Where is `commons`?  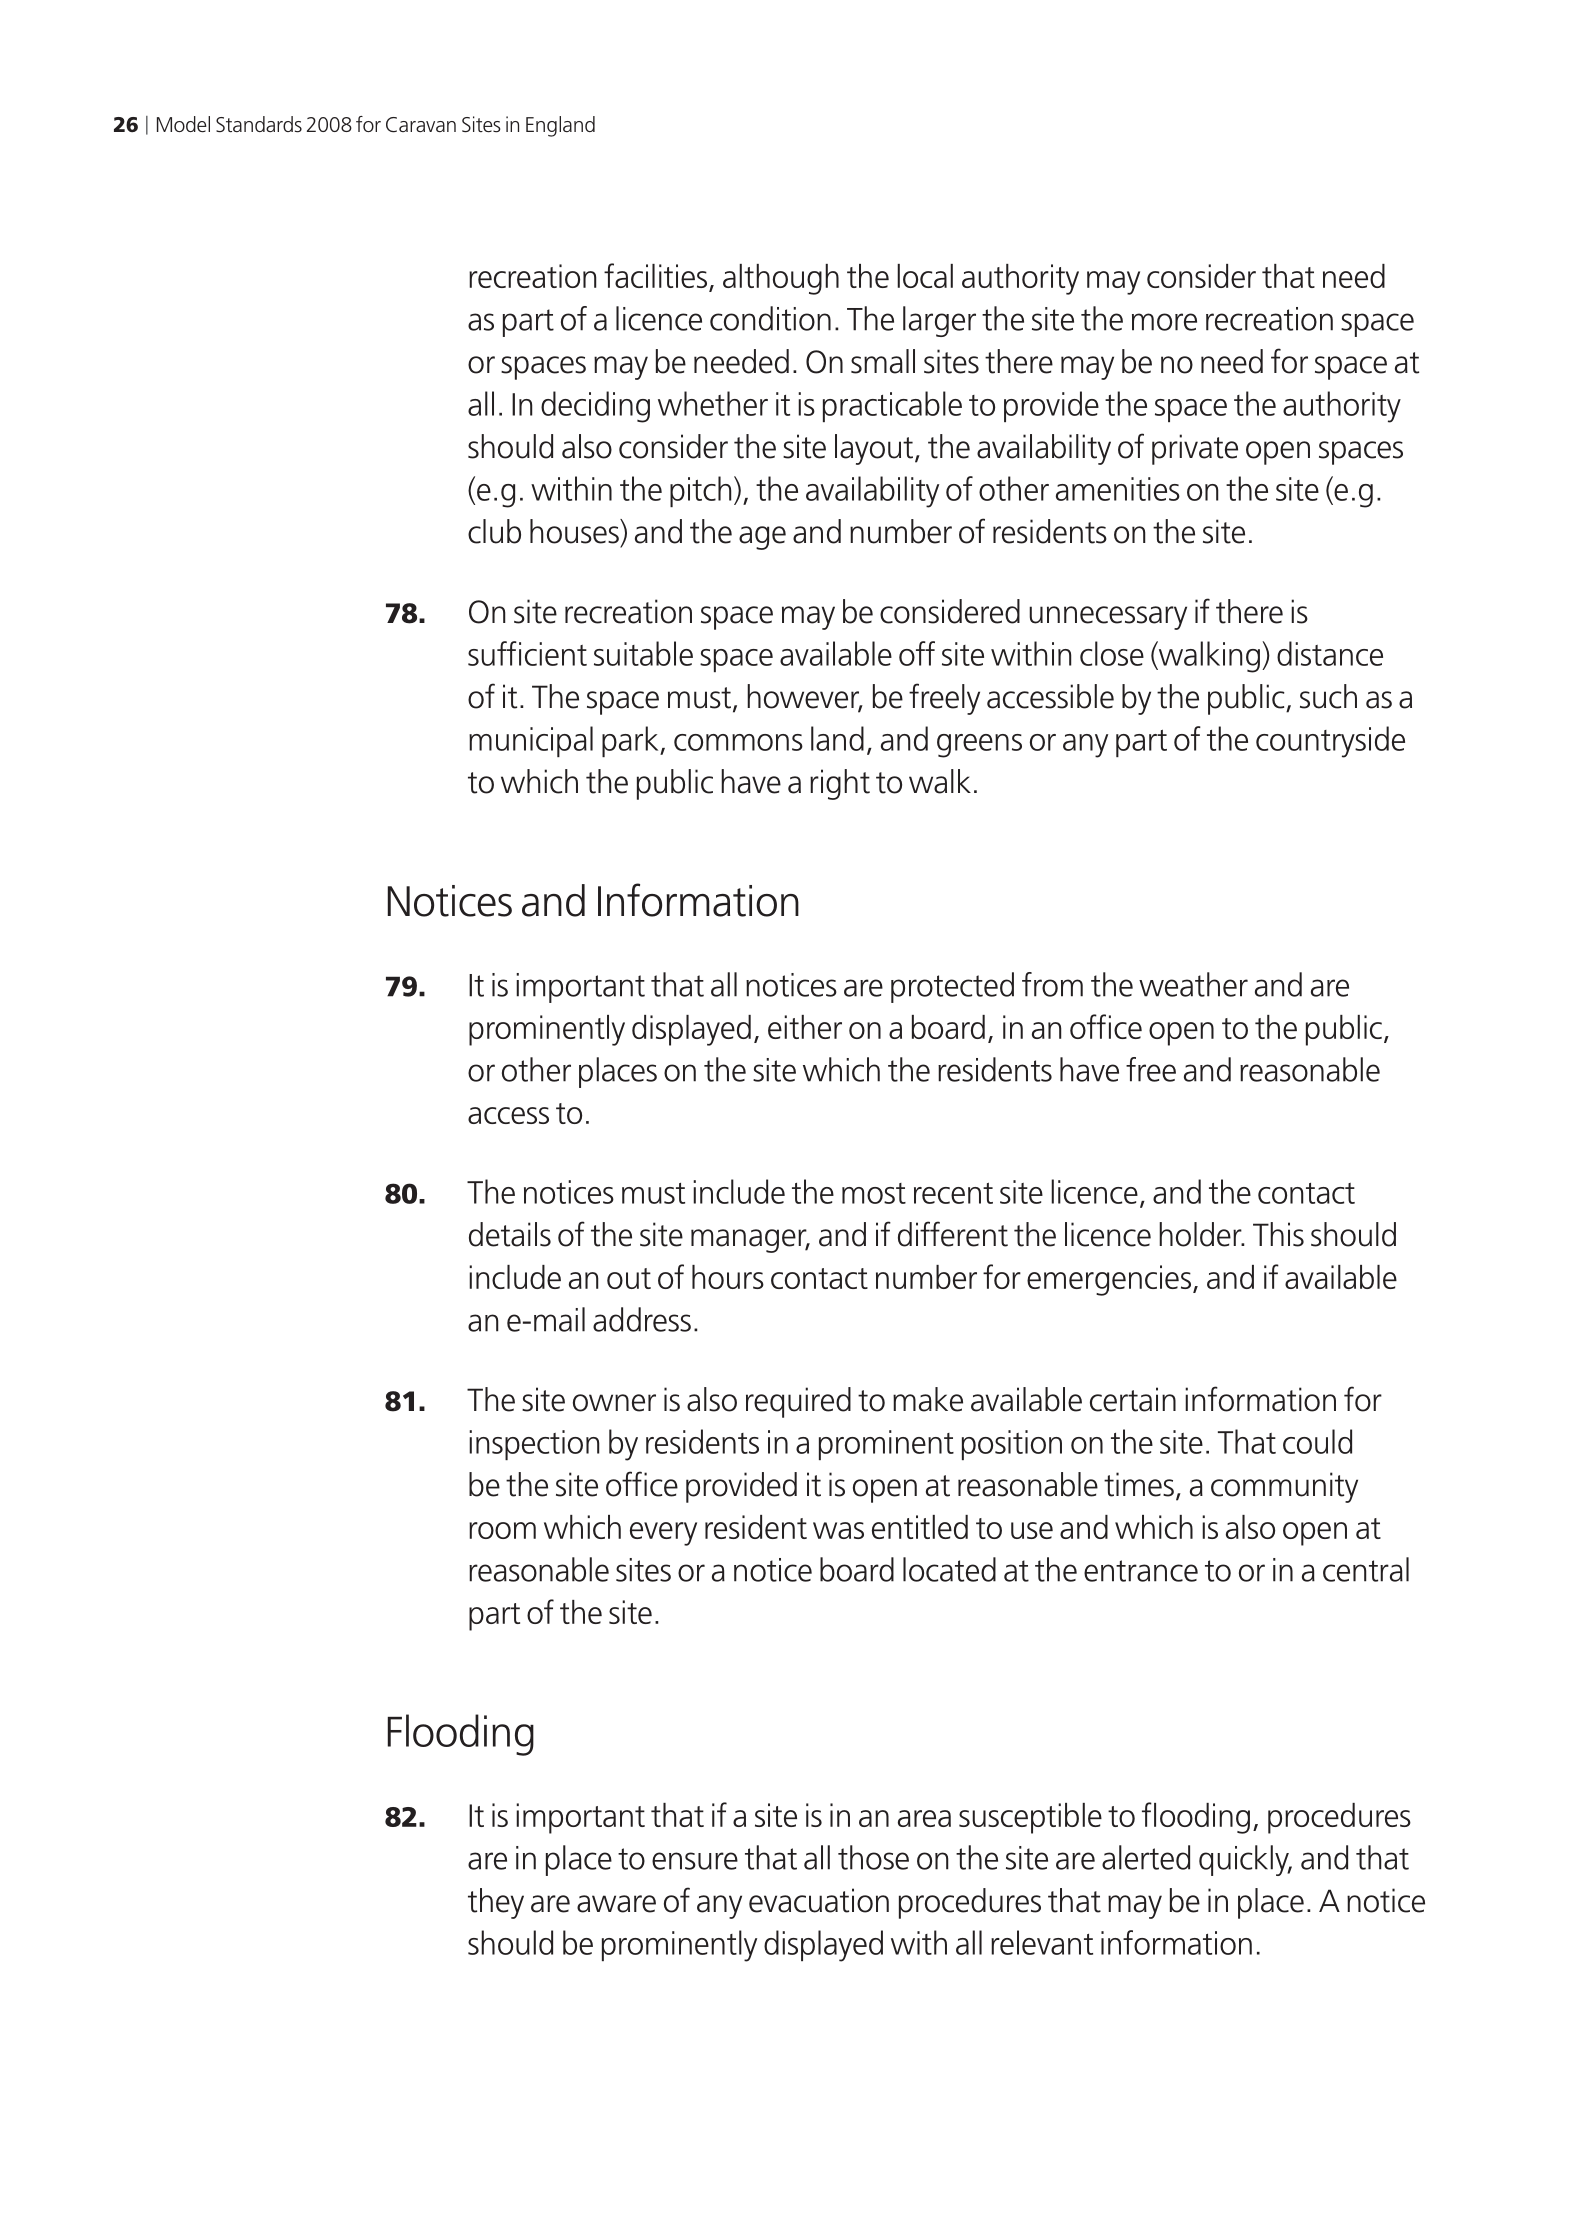
commons is located at coordinates (738, 742).
